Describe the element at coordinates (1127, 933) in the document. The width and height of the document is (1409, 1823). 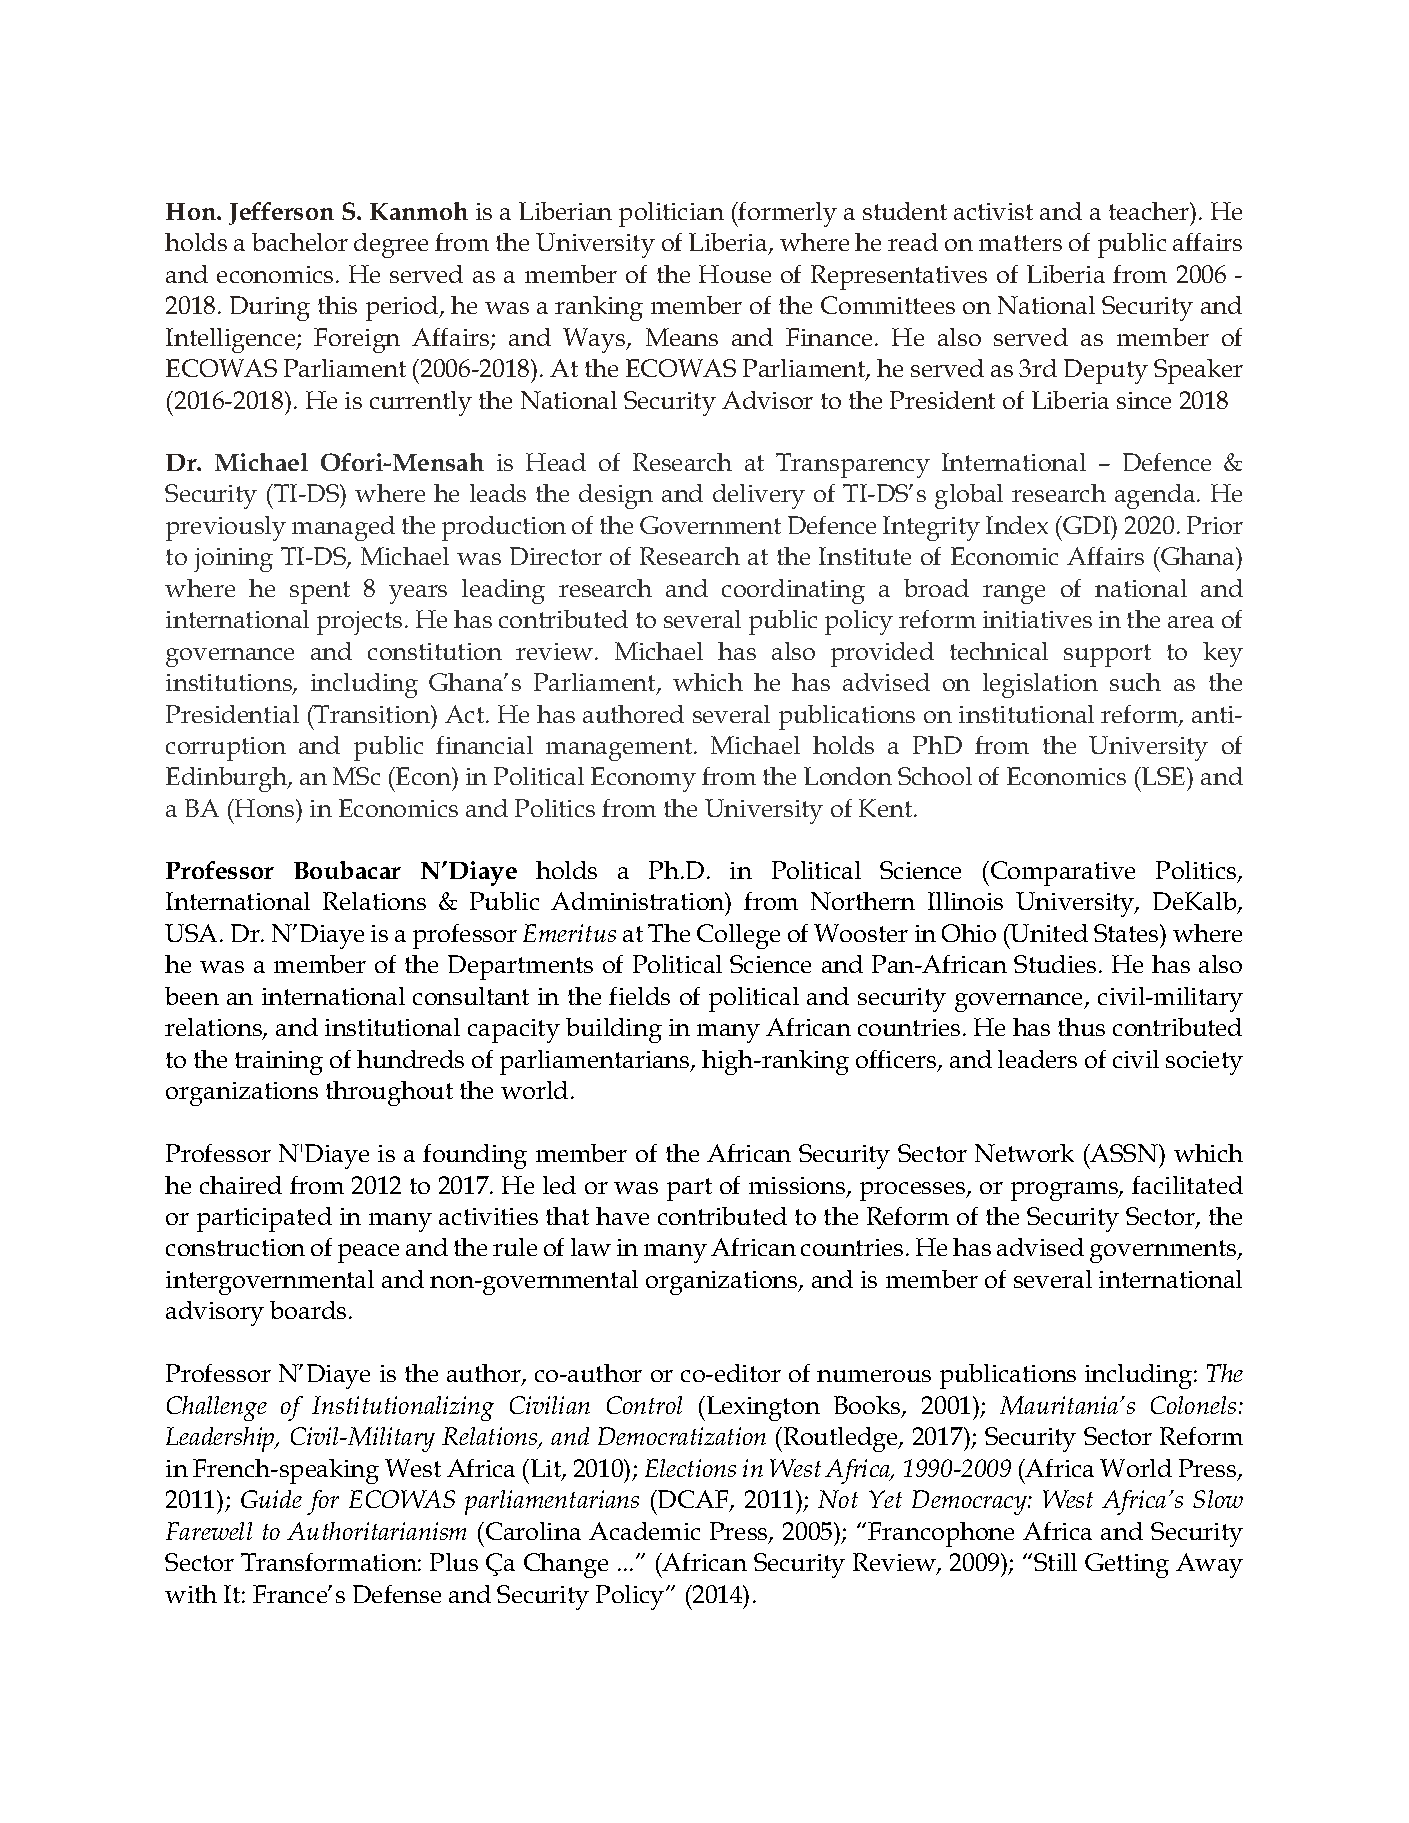
I see `States` at that location.
